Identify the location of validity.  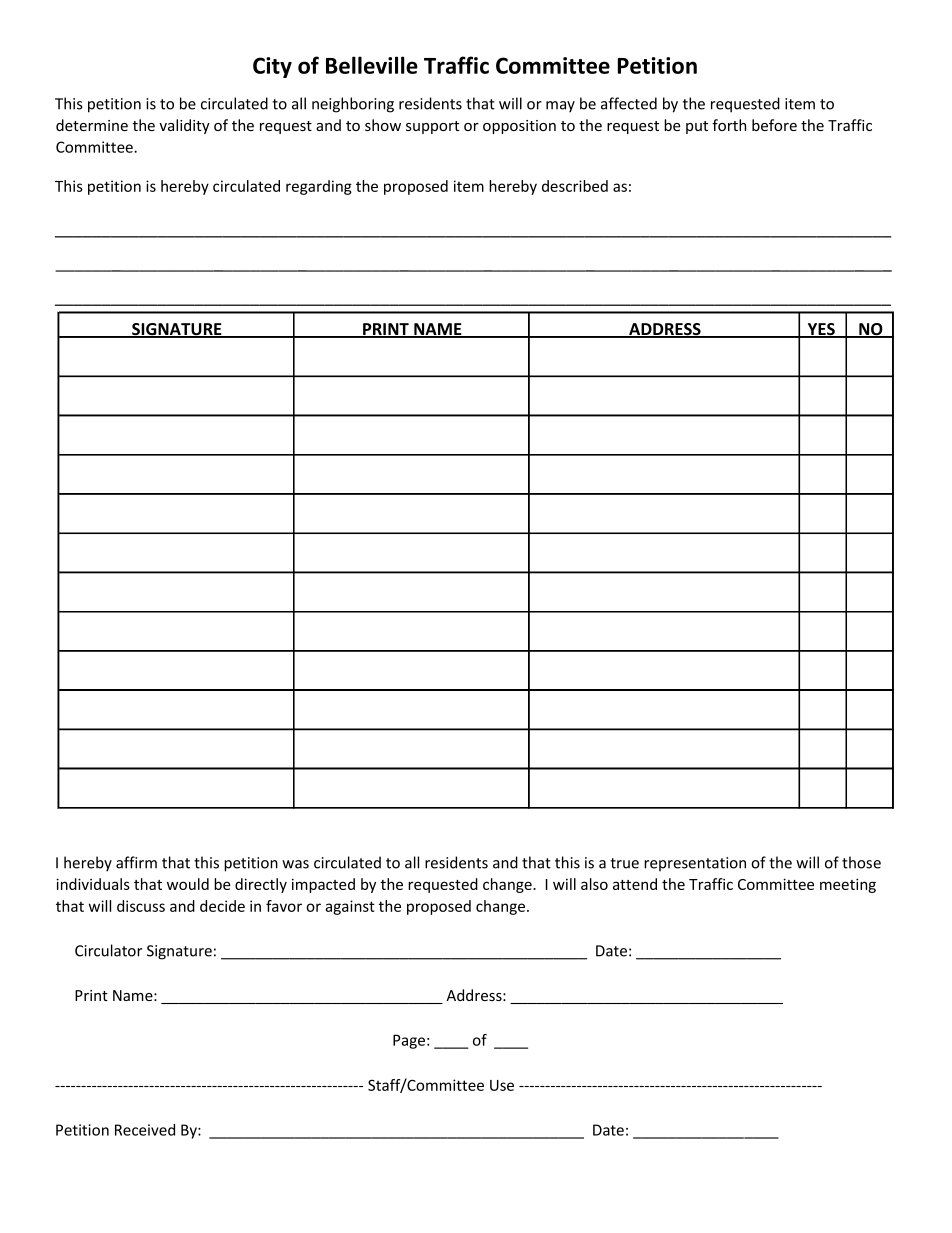
(184, 126).
